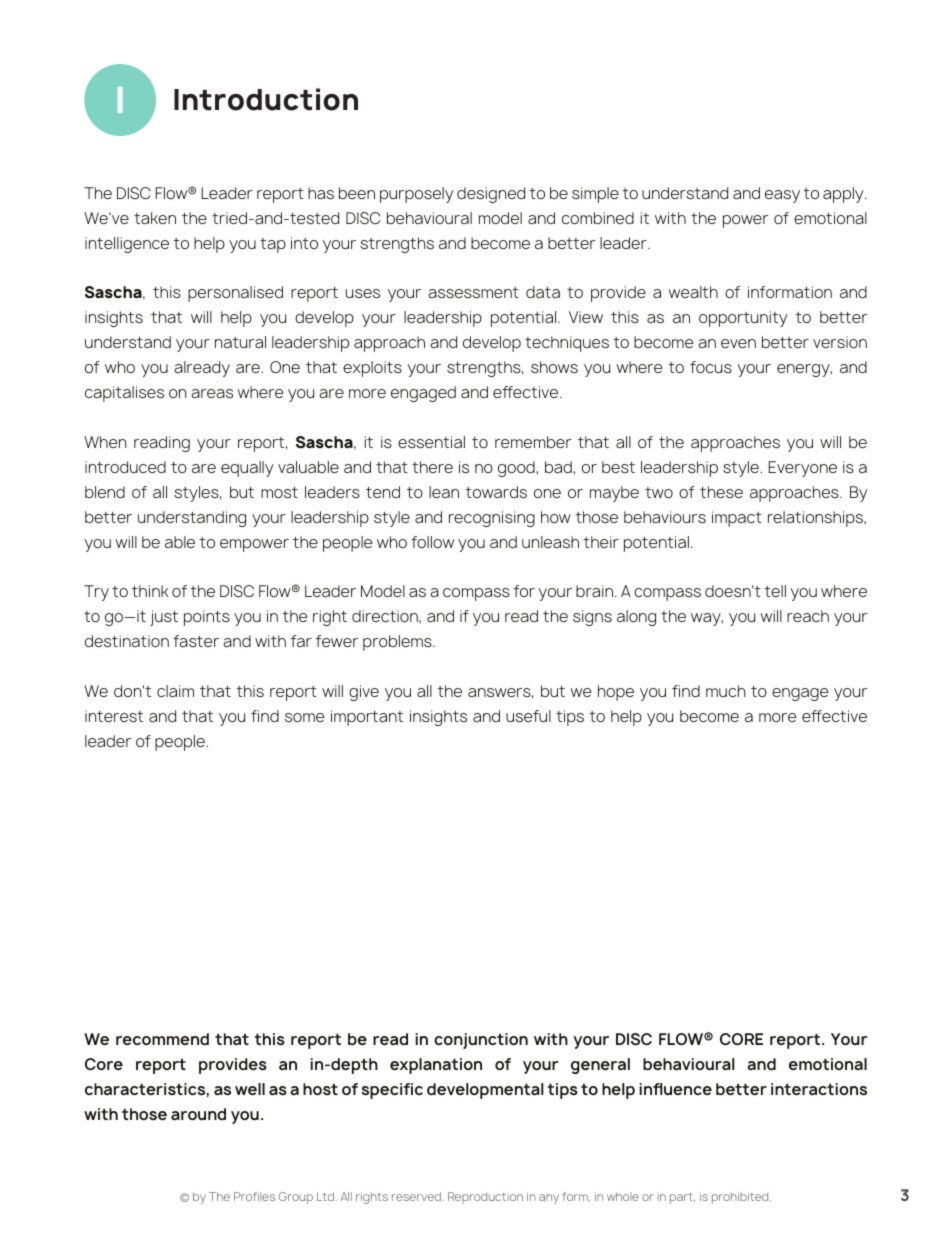 The width and height of the screenshot is (952, 1233). Describe the element at coordinates (782, 196) in the screenshot. I see `easy` at that location.
